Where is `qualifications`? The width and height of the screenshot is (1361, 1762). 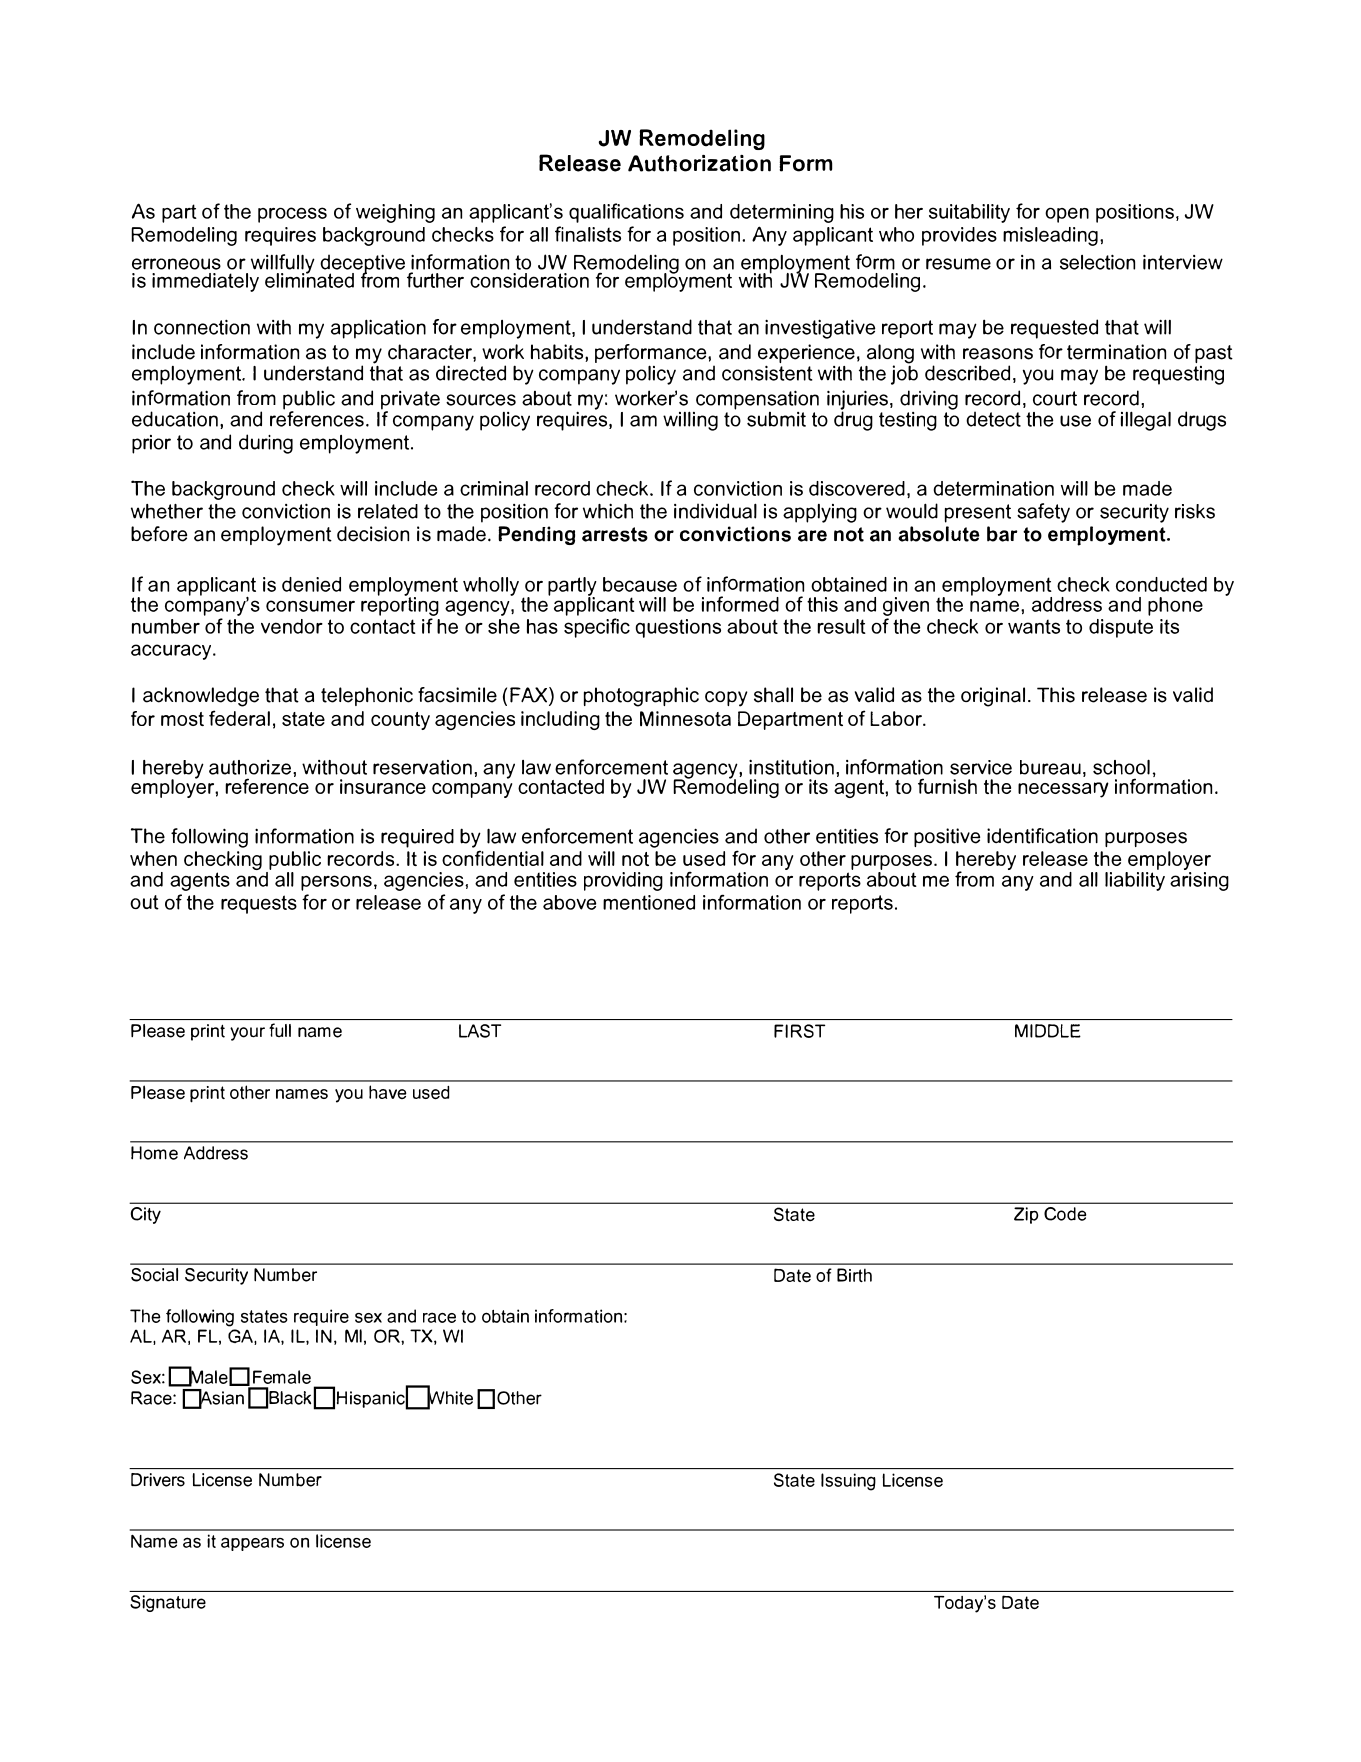 qualifications is located at coordinates (626, 213).
